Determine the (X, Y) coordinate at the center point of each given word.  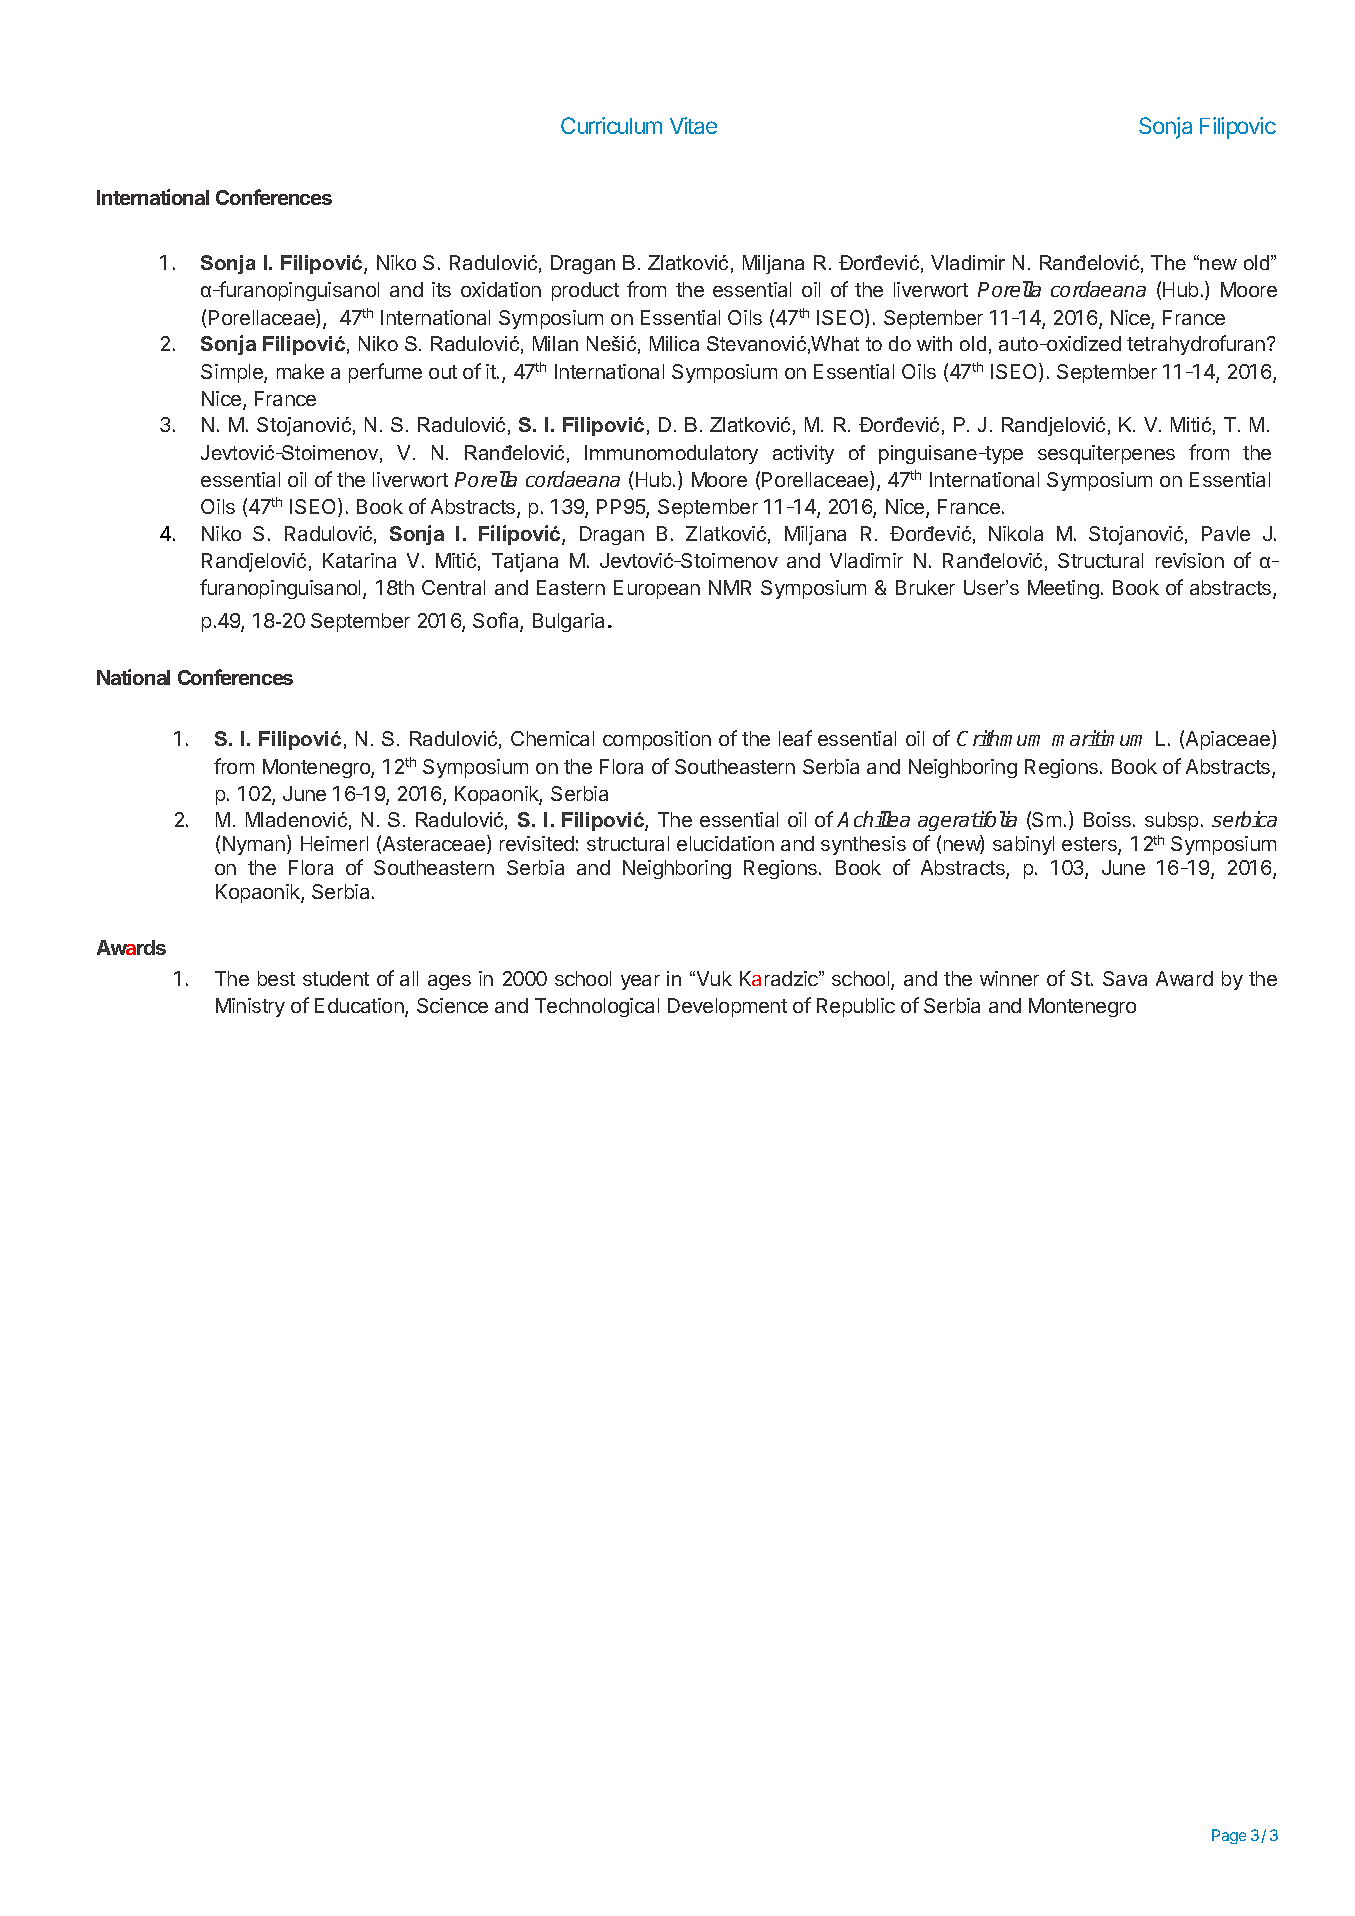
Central (453, 587)
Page (1229, 1836)
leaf (795, 738)
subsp (1171, 821)
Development (727, 1007)
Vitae (693, 125)
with (934, 343)
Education (360, 1007)
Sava (1125, 978)
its (441, 289)
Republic (856, 1007)
